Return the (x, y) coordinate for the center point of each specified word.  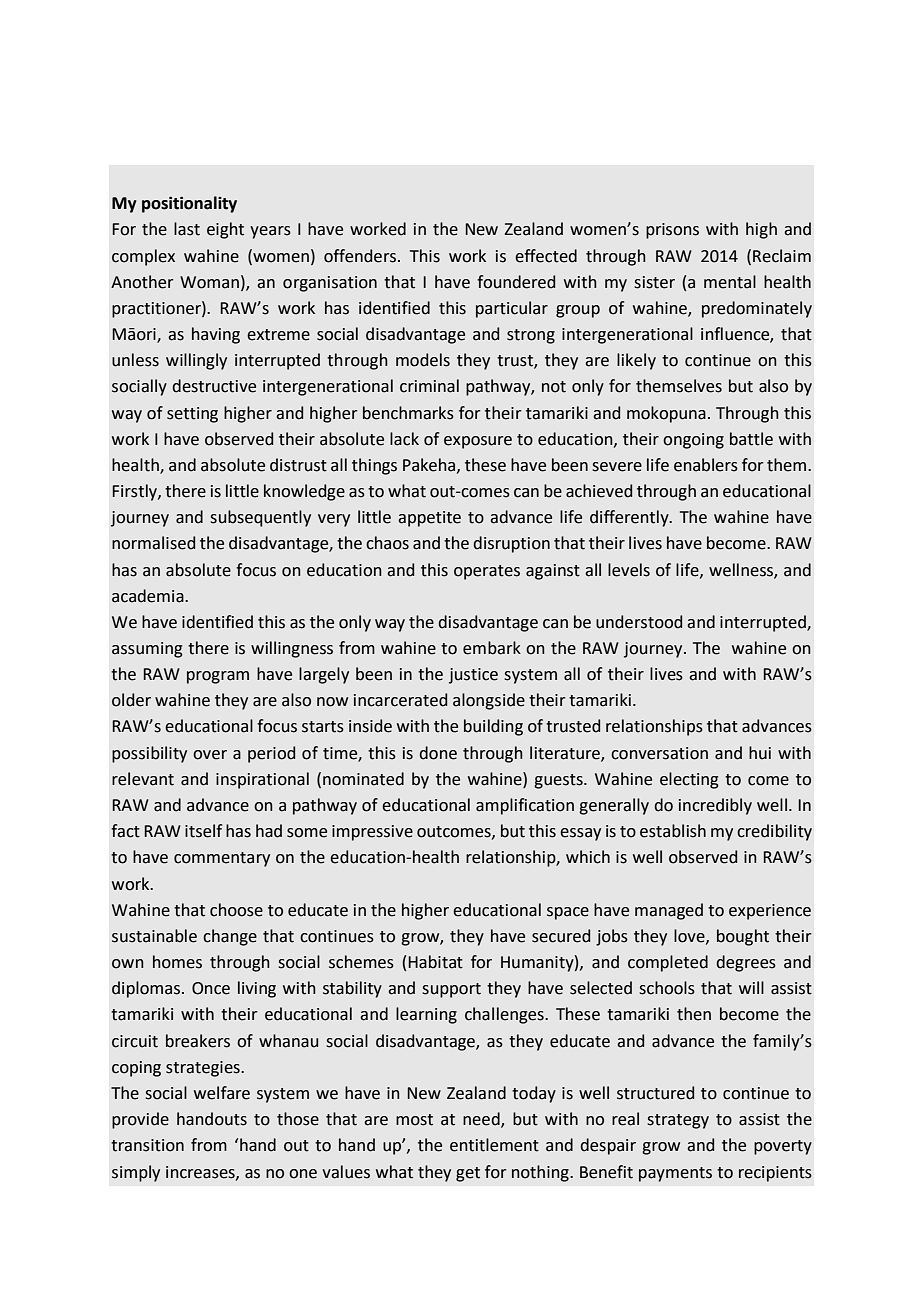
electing (689, 780)
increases (201, 1173)
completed (668, 963)
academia (149, 596)
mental (730, 282)
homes (177, 962)
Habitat (435, 962)
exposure (478, 442)
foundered (516, 282)
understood (639, 622)
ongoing (693, 441)
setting (192, 415)
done (438, 753)
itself (203, 831)
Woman (209, 282)
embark (492, 648)
